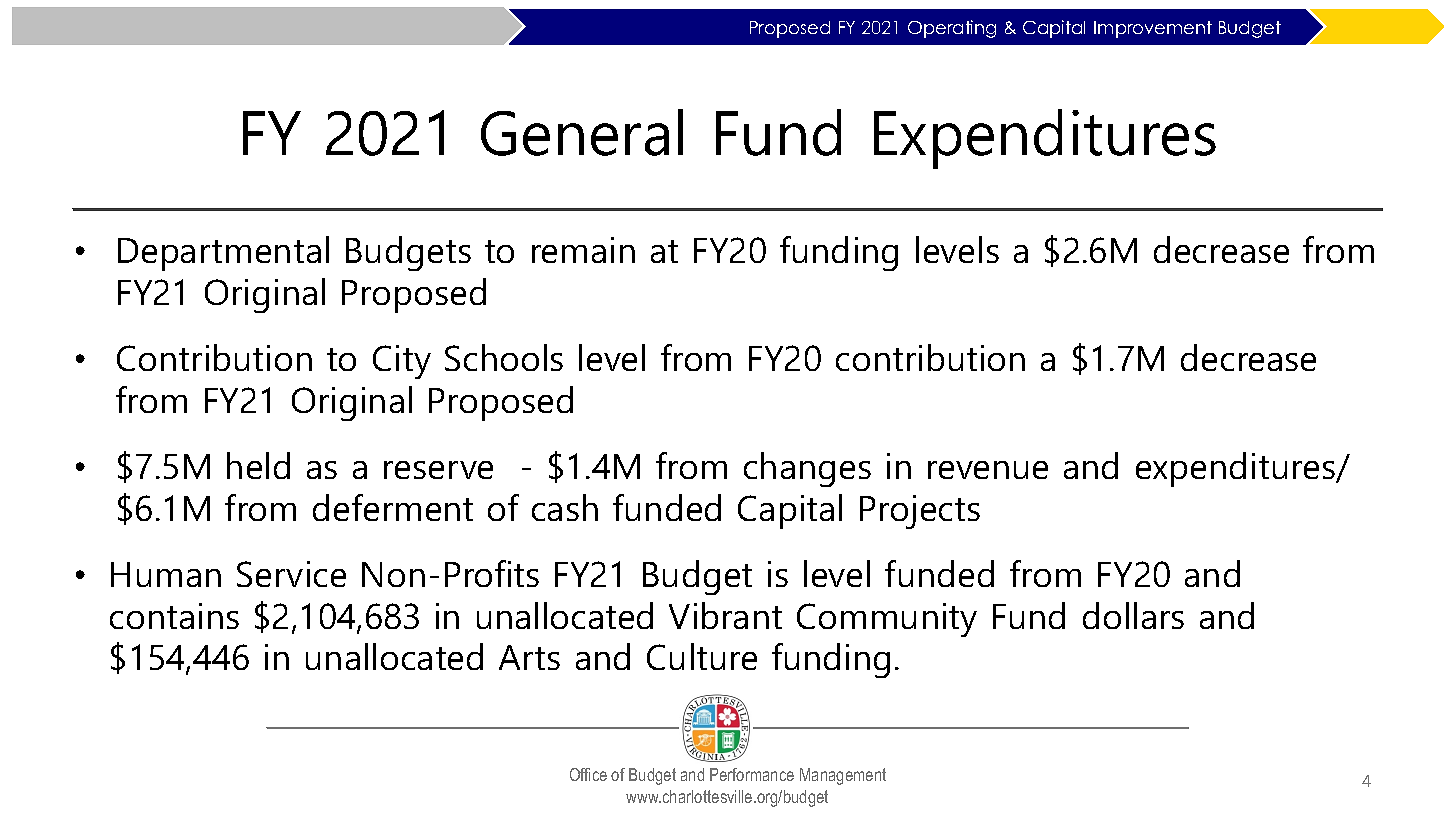  Describe the element at coordinates (588, 774) in the screenshot. I see `Office` at that location.
